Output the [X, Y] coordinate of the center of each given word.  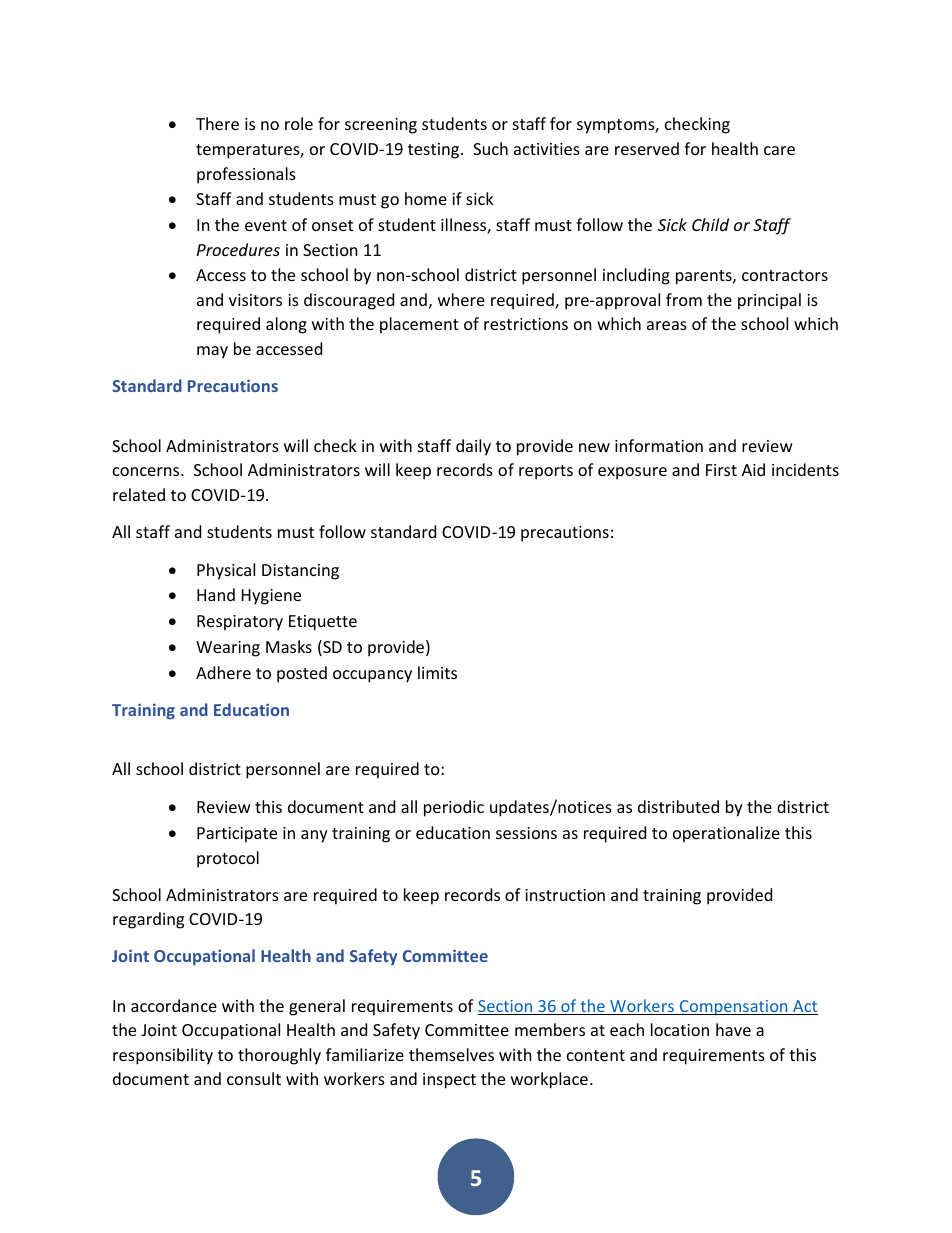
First [721, 470]
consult [254, 1078]
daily [473, 447]
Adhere [223, 672]
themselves [451, 1054]
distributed [678, 806]
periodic [454, 808]
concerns [147, 471]
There [217, 123]
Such [490, 148]
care [779, 150]
